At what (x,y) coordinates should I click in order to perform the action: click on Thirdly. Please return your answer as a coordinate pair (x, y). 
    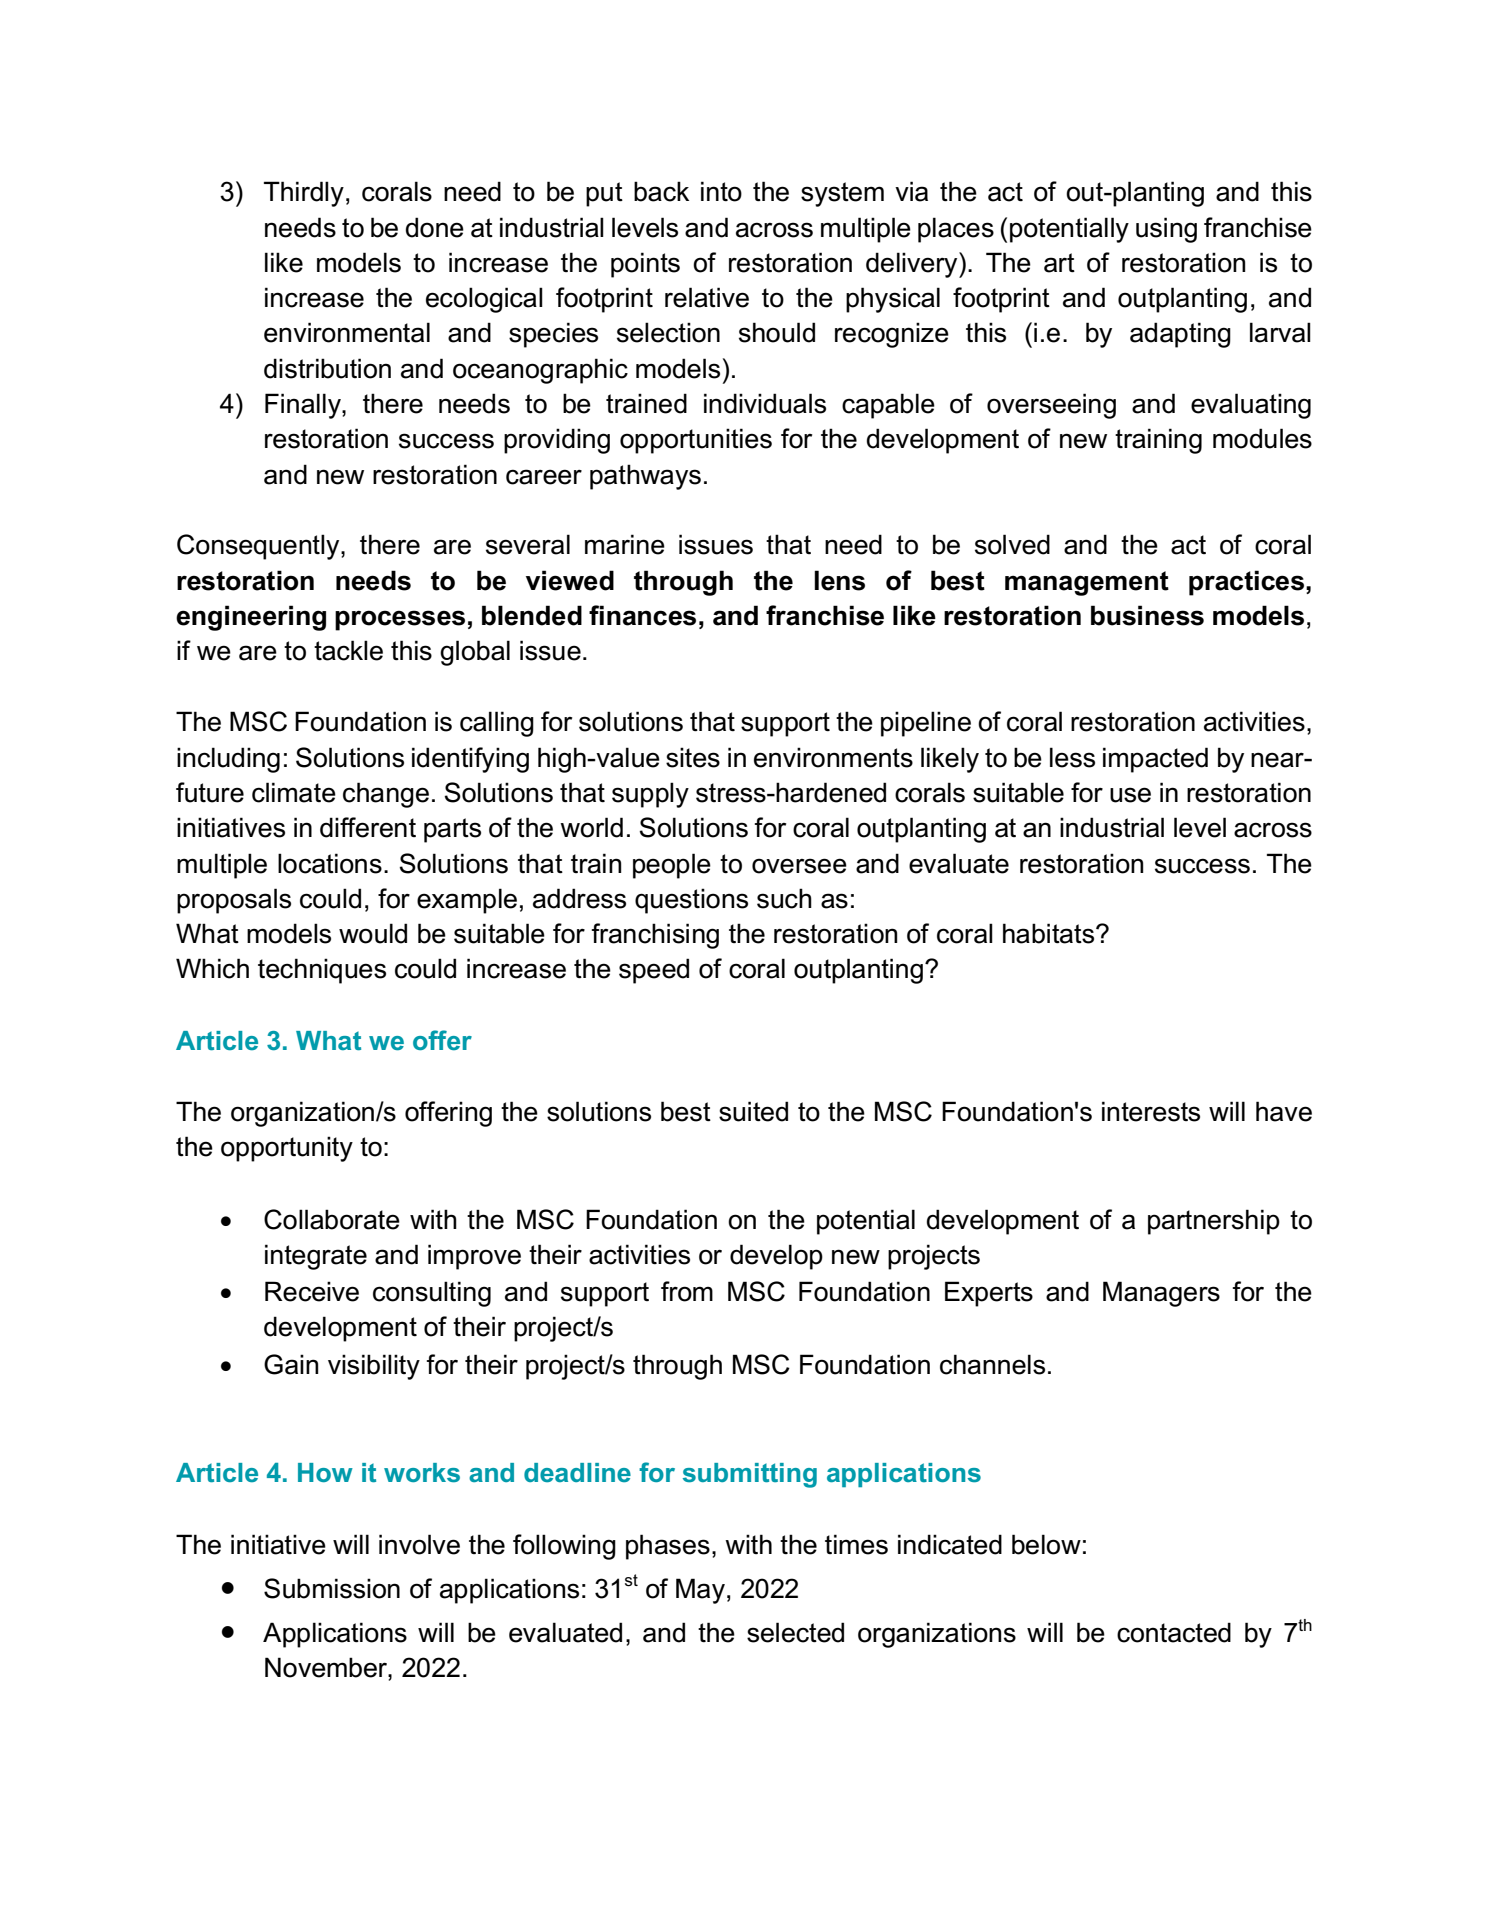
    Looking at the image, I should click on (304, 194).
